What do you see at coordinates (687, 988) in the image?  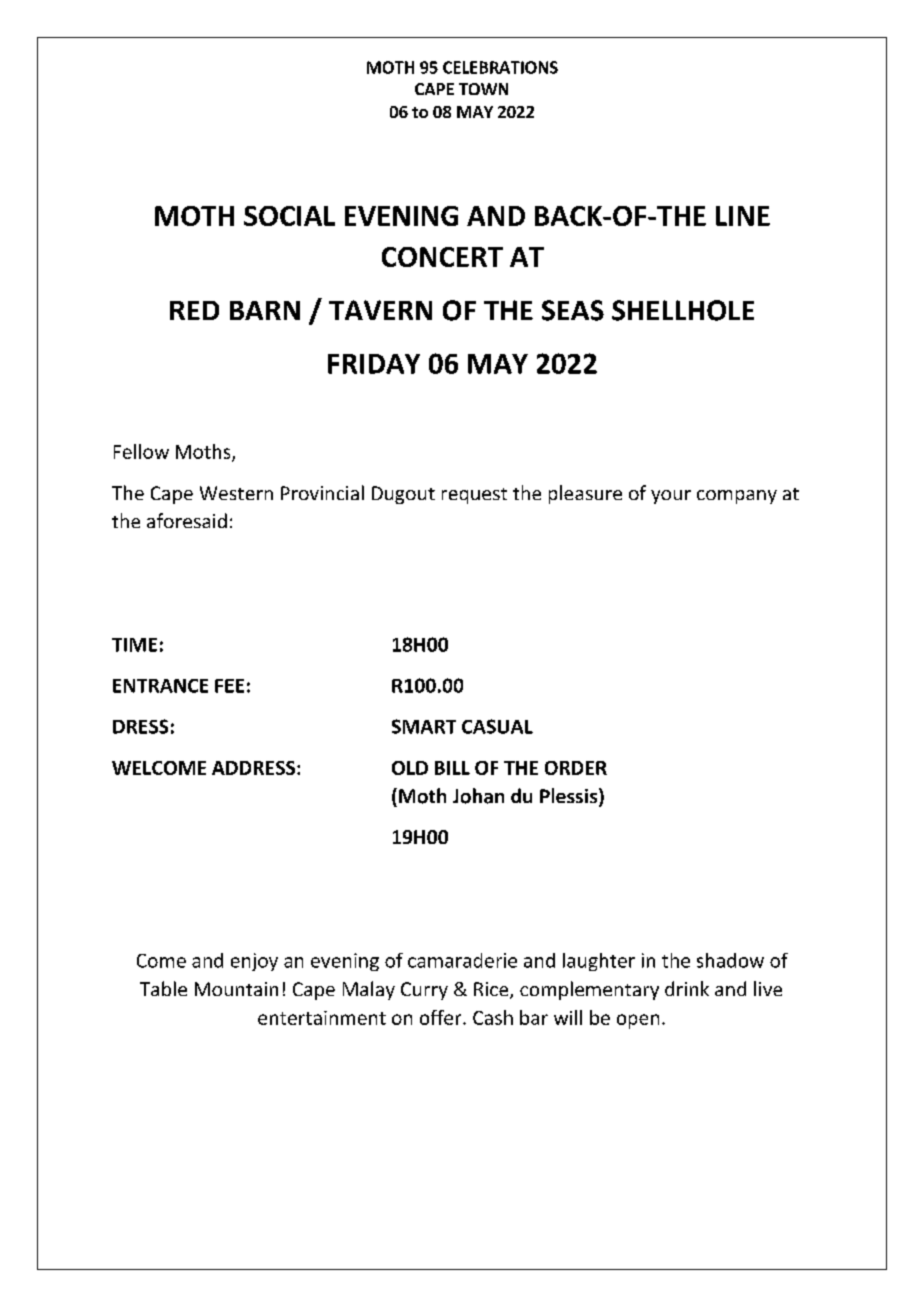 I see `drink` at bounding box center [687, 988].
